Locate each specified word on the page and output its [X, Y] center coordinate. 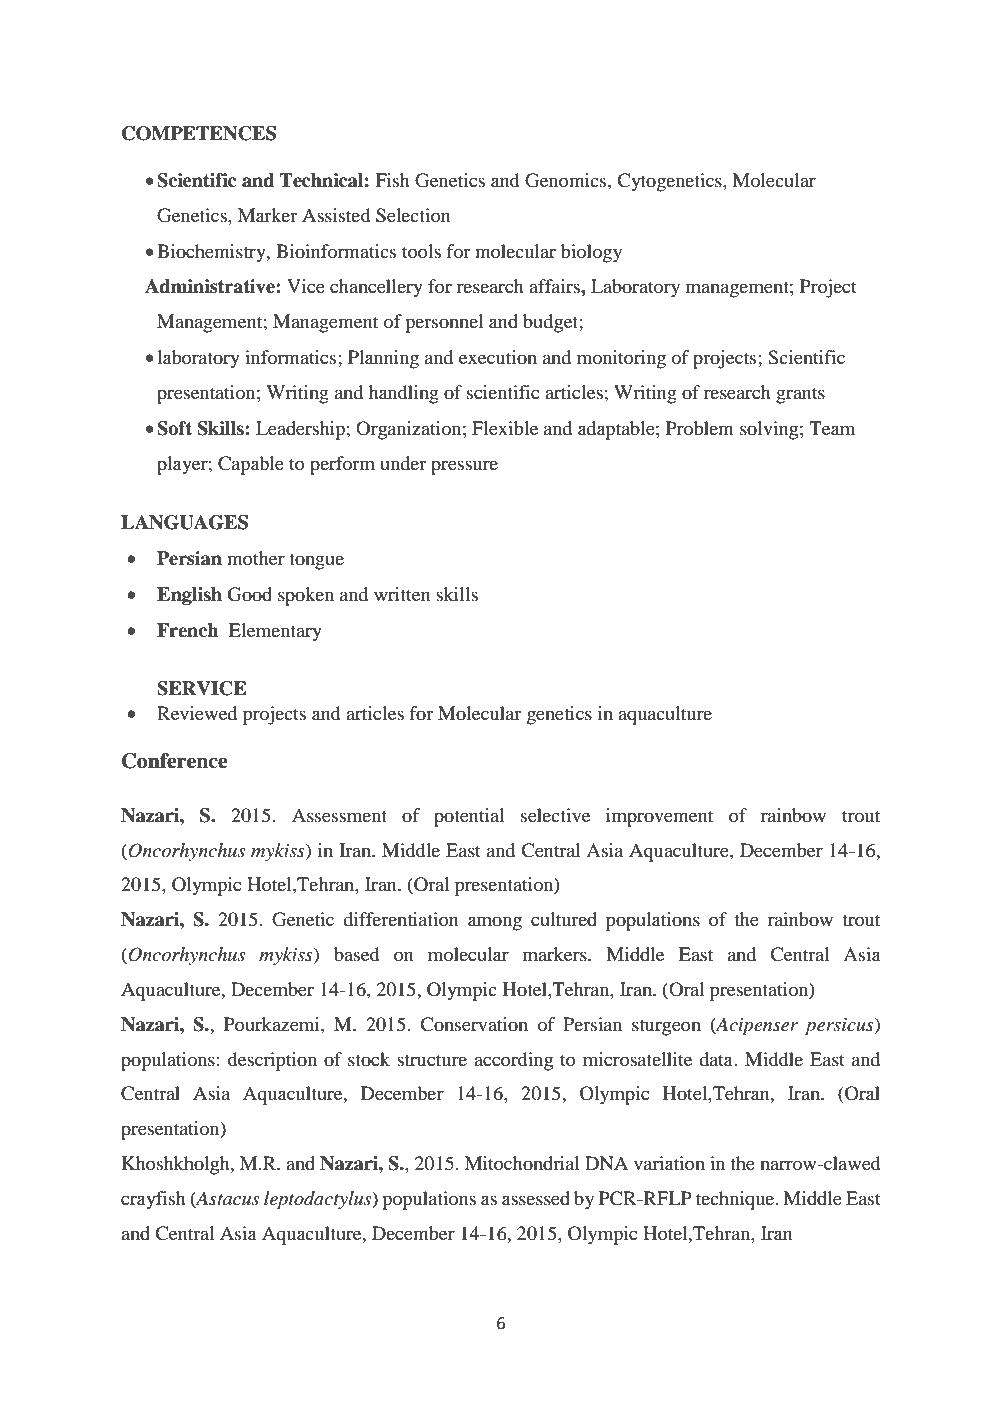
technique [736, 1200]
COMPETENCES [199, 133]
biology [591, 253]
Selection [413, 215]
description [272, 1061]
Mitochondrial [522, 1163]
